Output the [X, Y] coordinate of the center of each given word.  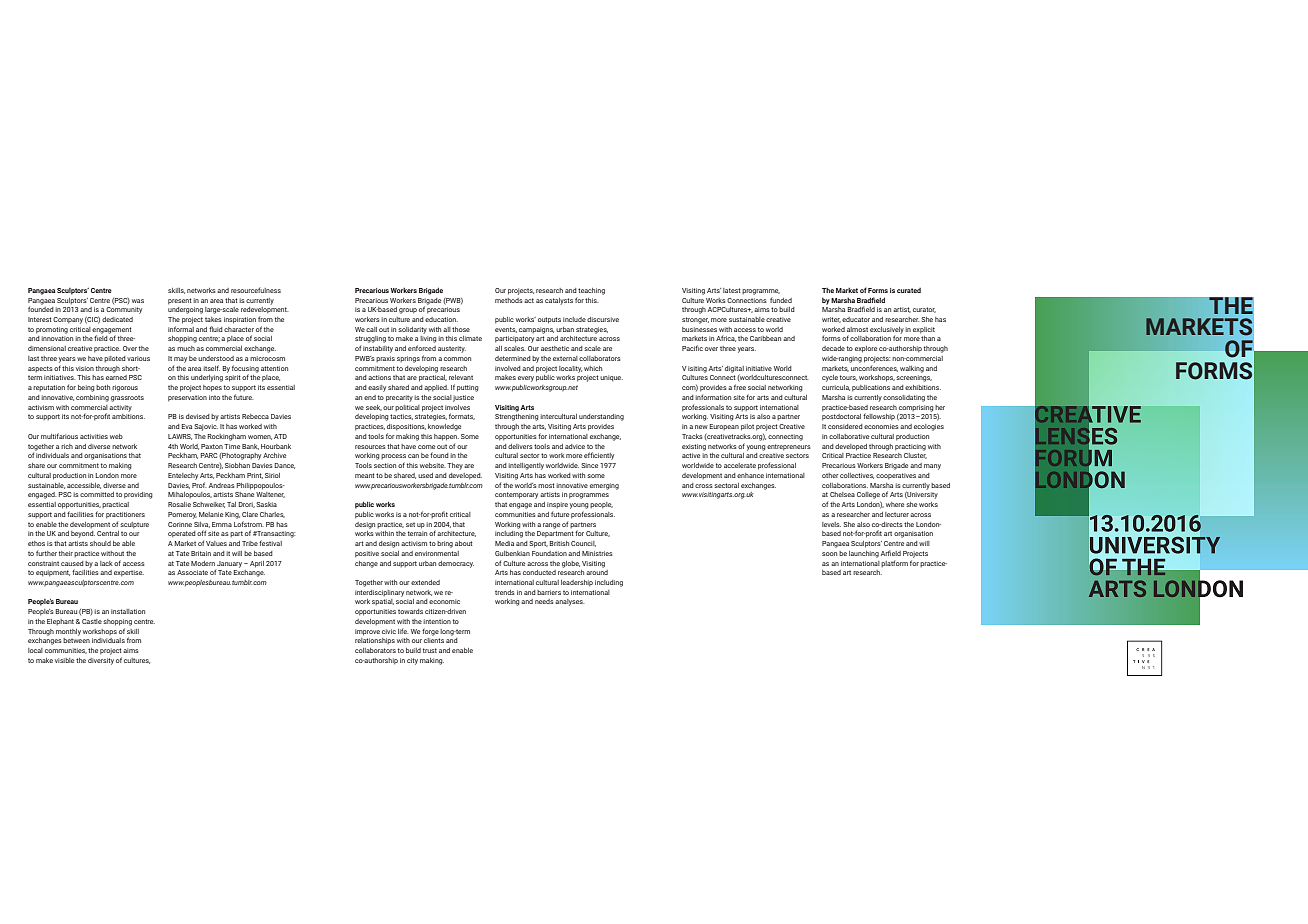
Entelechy [183, 476]
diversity [101, 661]
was [138, 301]
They [455, 466]
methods [508, 300]
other [830, 475]
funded [781, 300]
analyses [569, 602]
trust [430, 650]
